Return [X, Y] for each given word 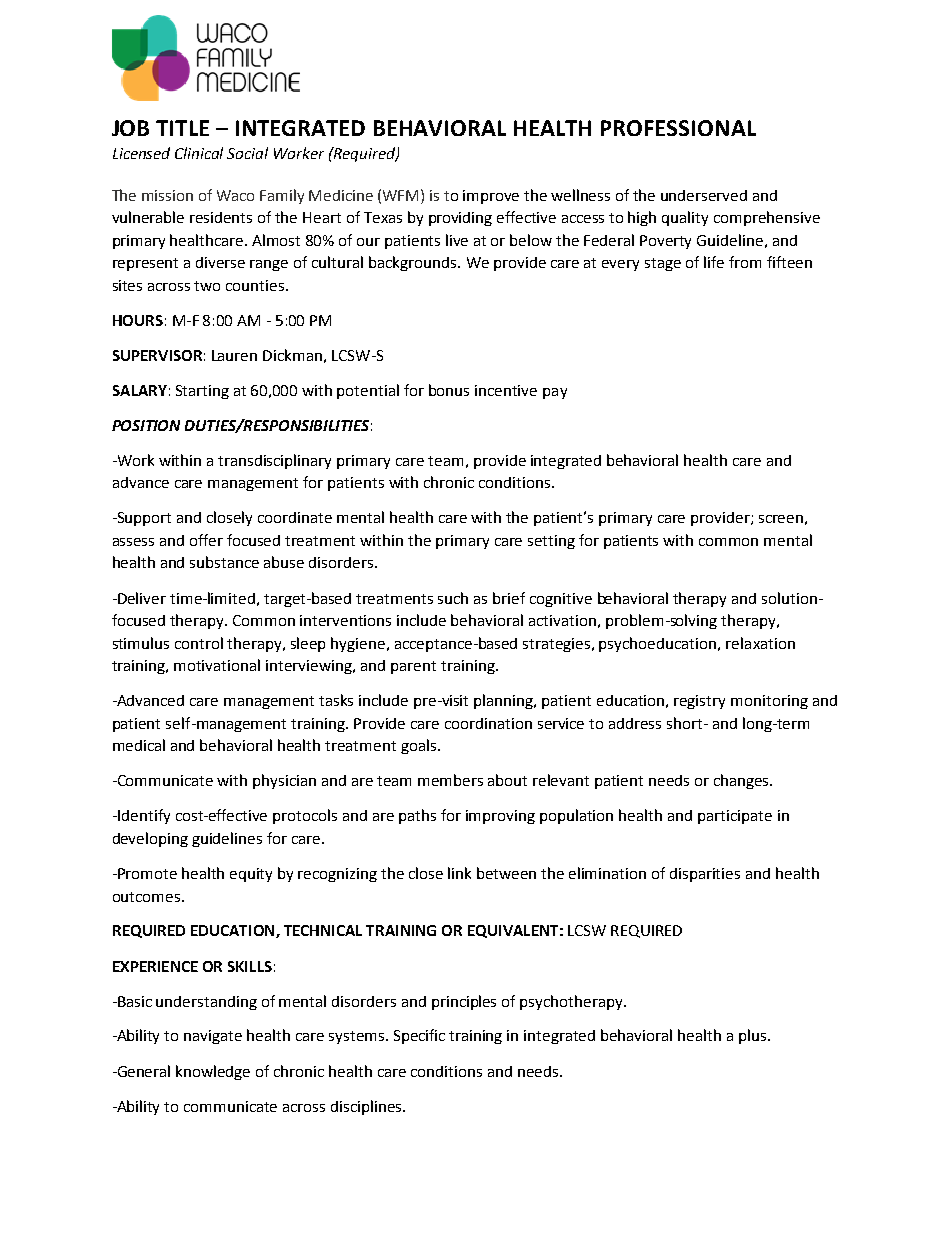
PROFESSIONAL [678, 128]
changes [742, 781]
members [450, 780]
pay [555, 393]
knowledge [213, 1072]
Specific [419, 1036]
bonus [449, 390]
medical [139, 745]
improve [491, 197]
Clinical [199, 153]
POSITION [146, 425]
